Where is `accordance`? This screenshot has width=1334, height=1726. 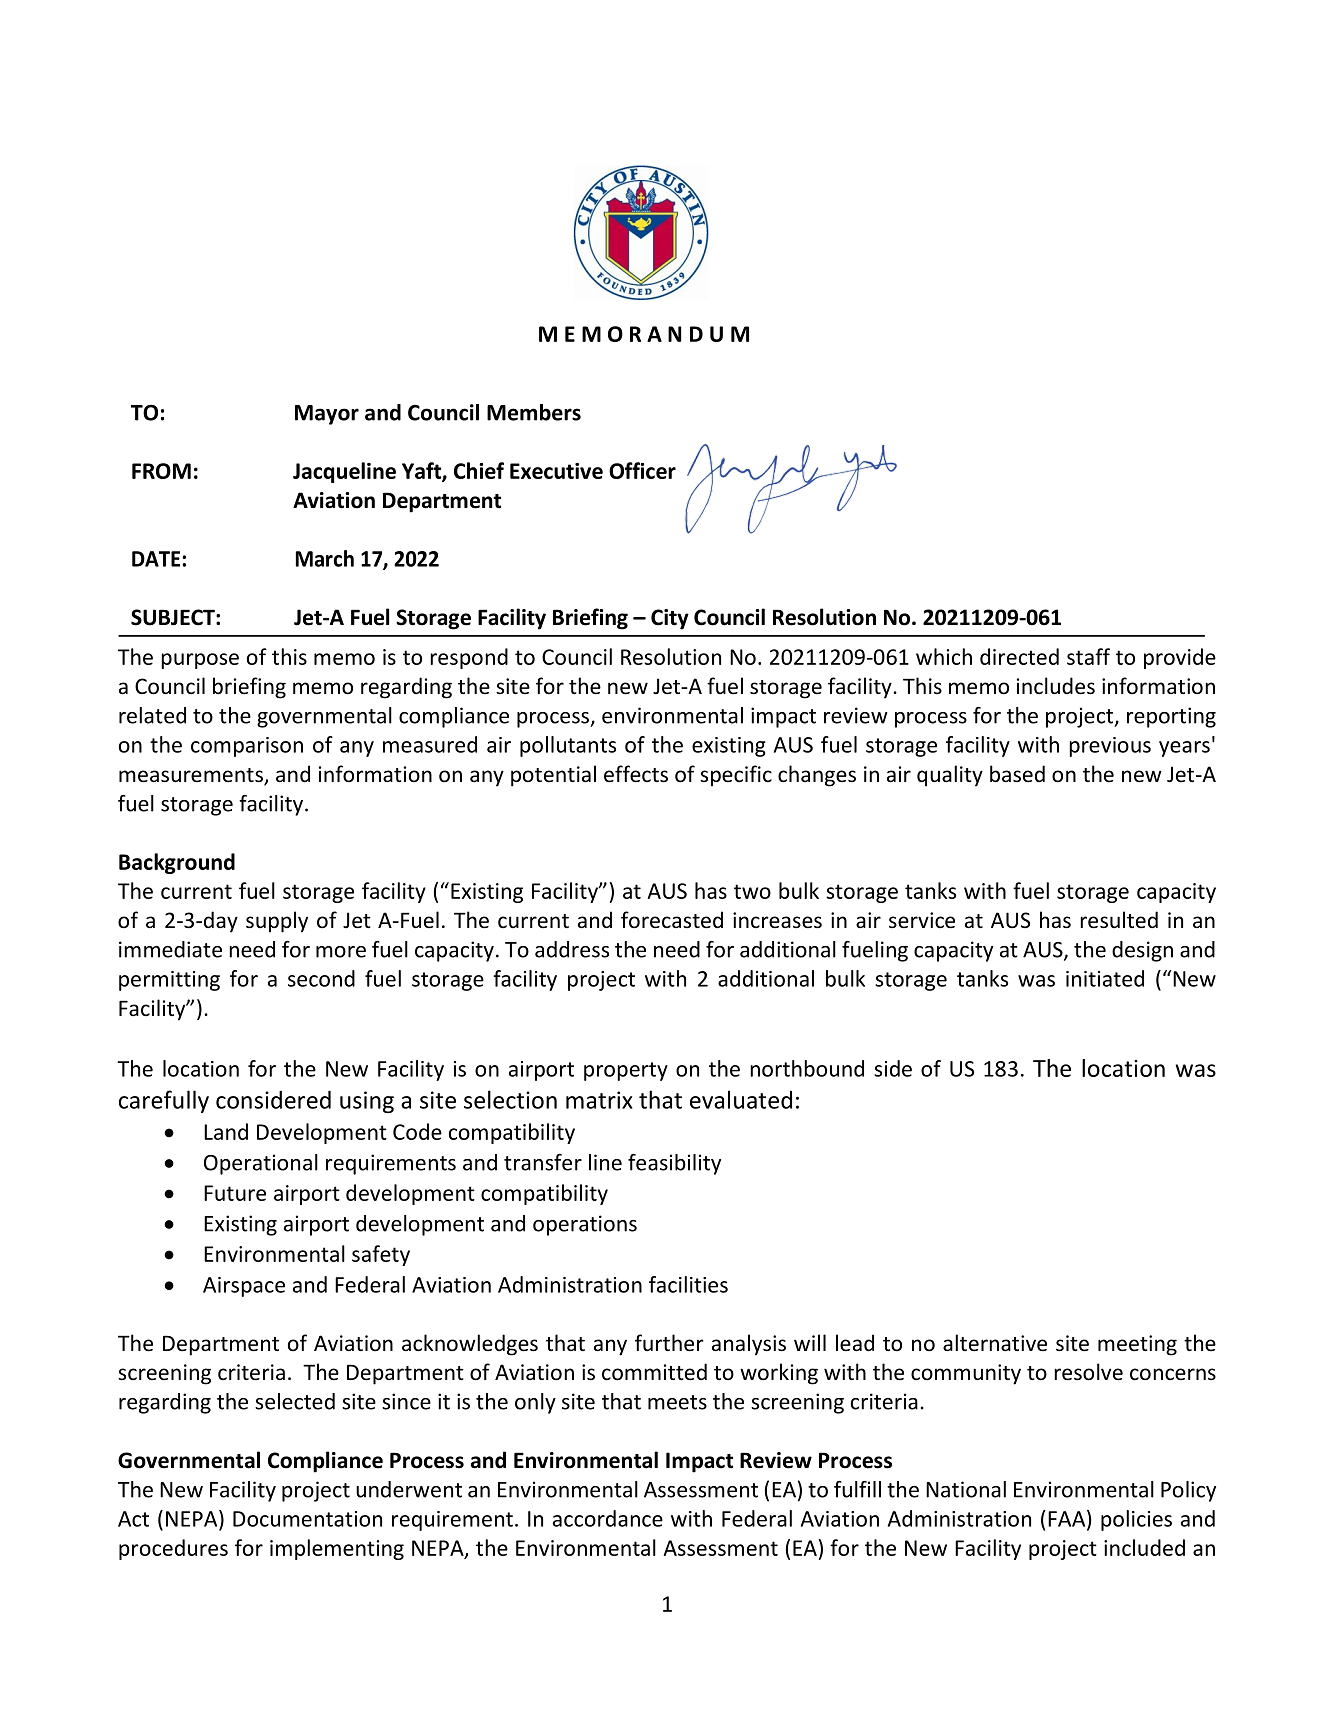 accordance is located at coordinates (608, 1518).
